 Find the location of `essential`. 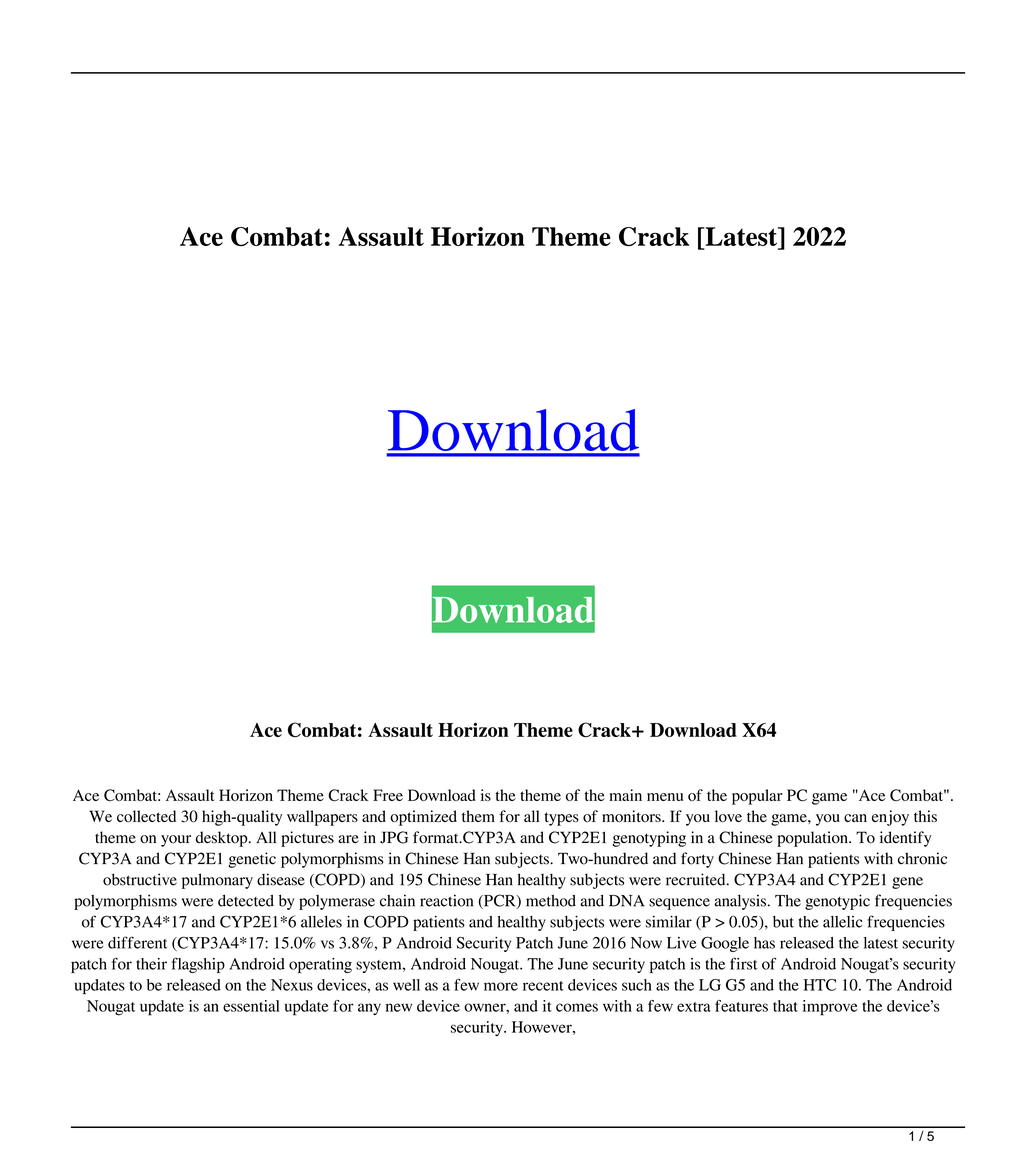

essential is located at coordinates (251, 1006).
